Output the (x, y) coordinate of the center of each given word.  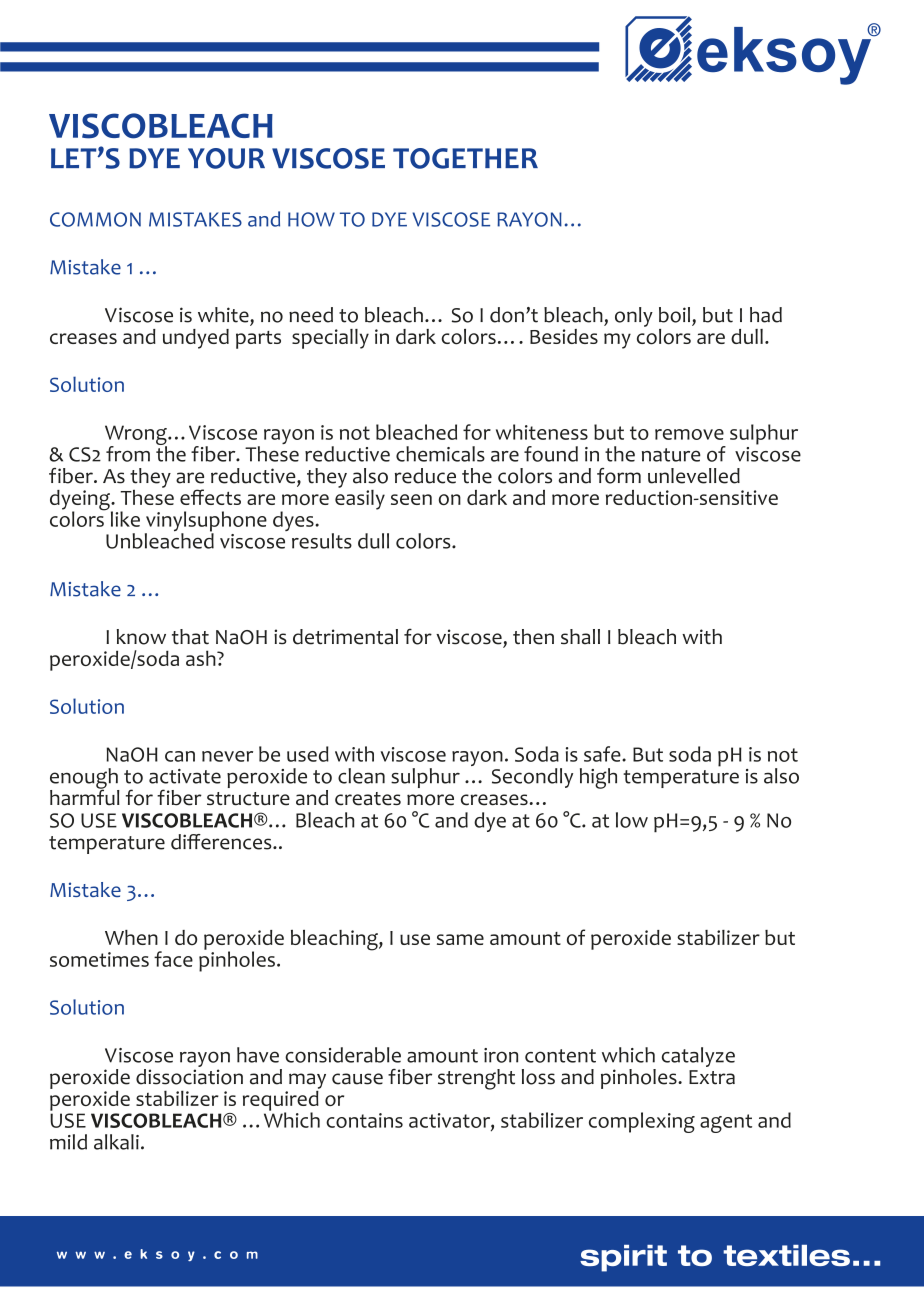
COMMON (95, 219)
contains (364, 1120)
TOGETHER (465, 158)
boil (674, 315)
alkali (116, 1142)
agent (726, 1123)
